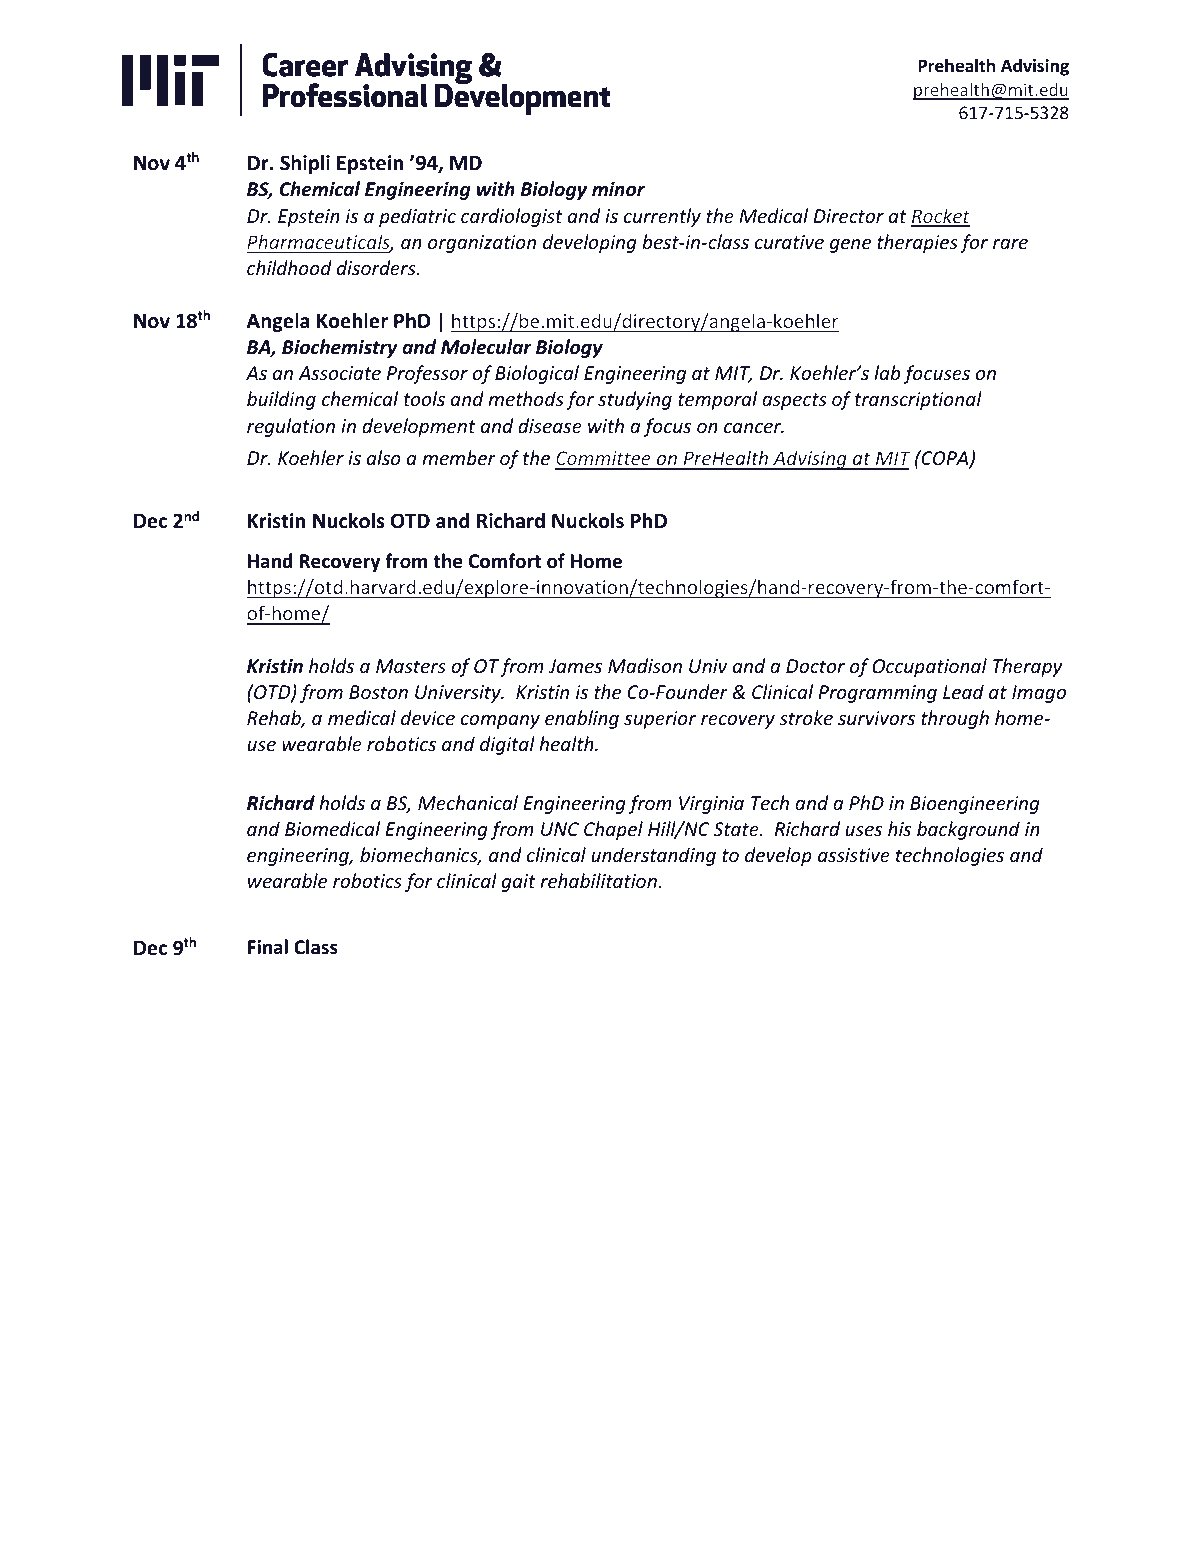 The height and width of the image is (1543, 1192). I want to click on Final, so click(268, 947).
